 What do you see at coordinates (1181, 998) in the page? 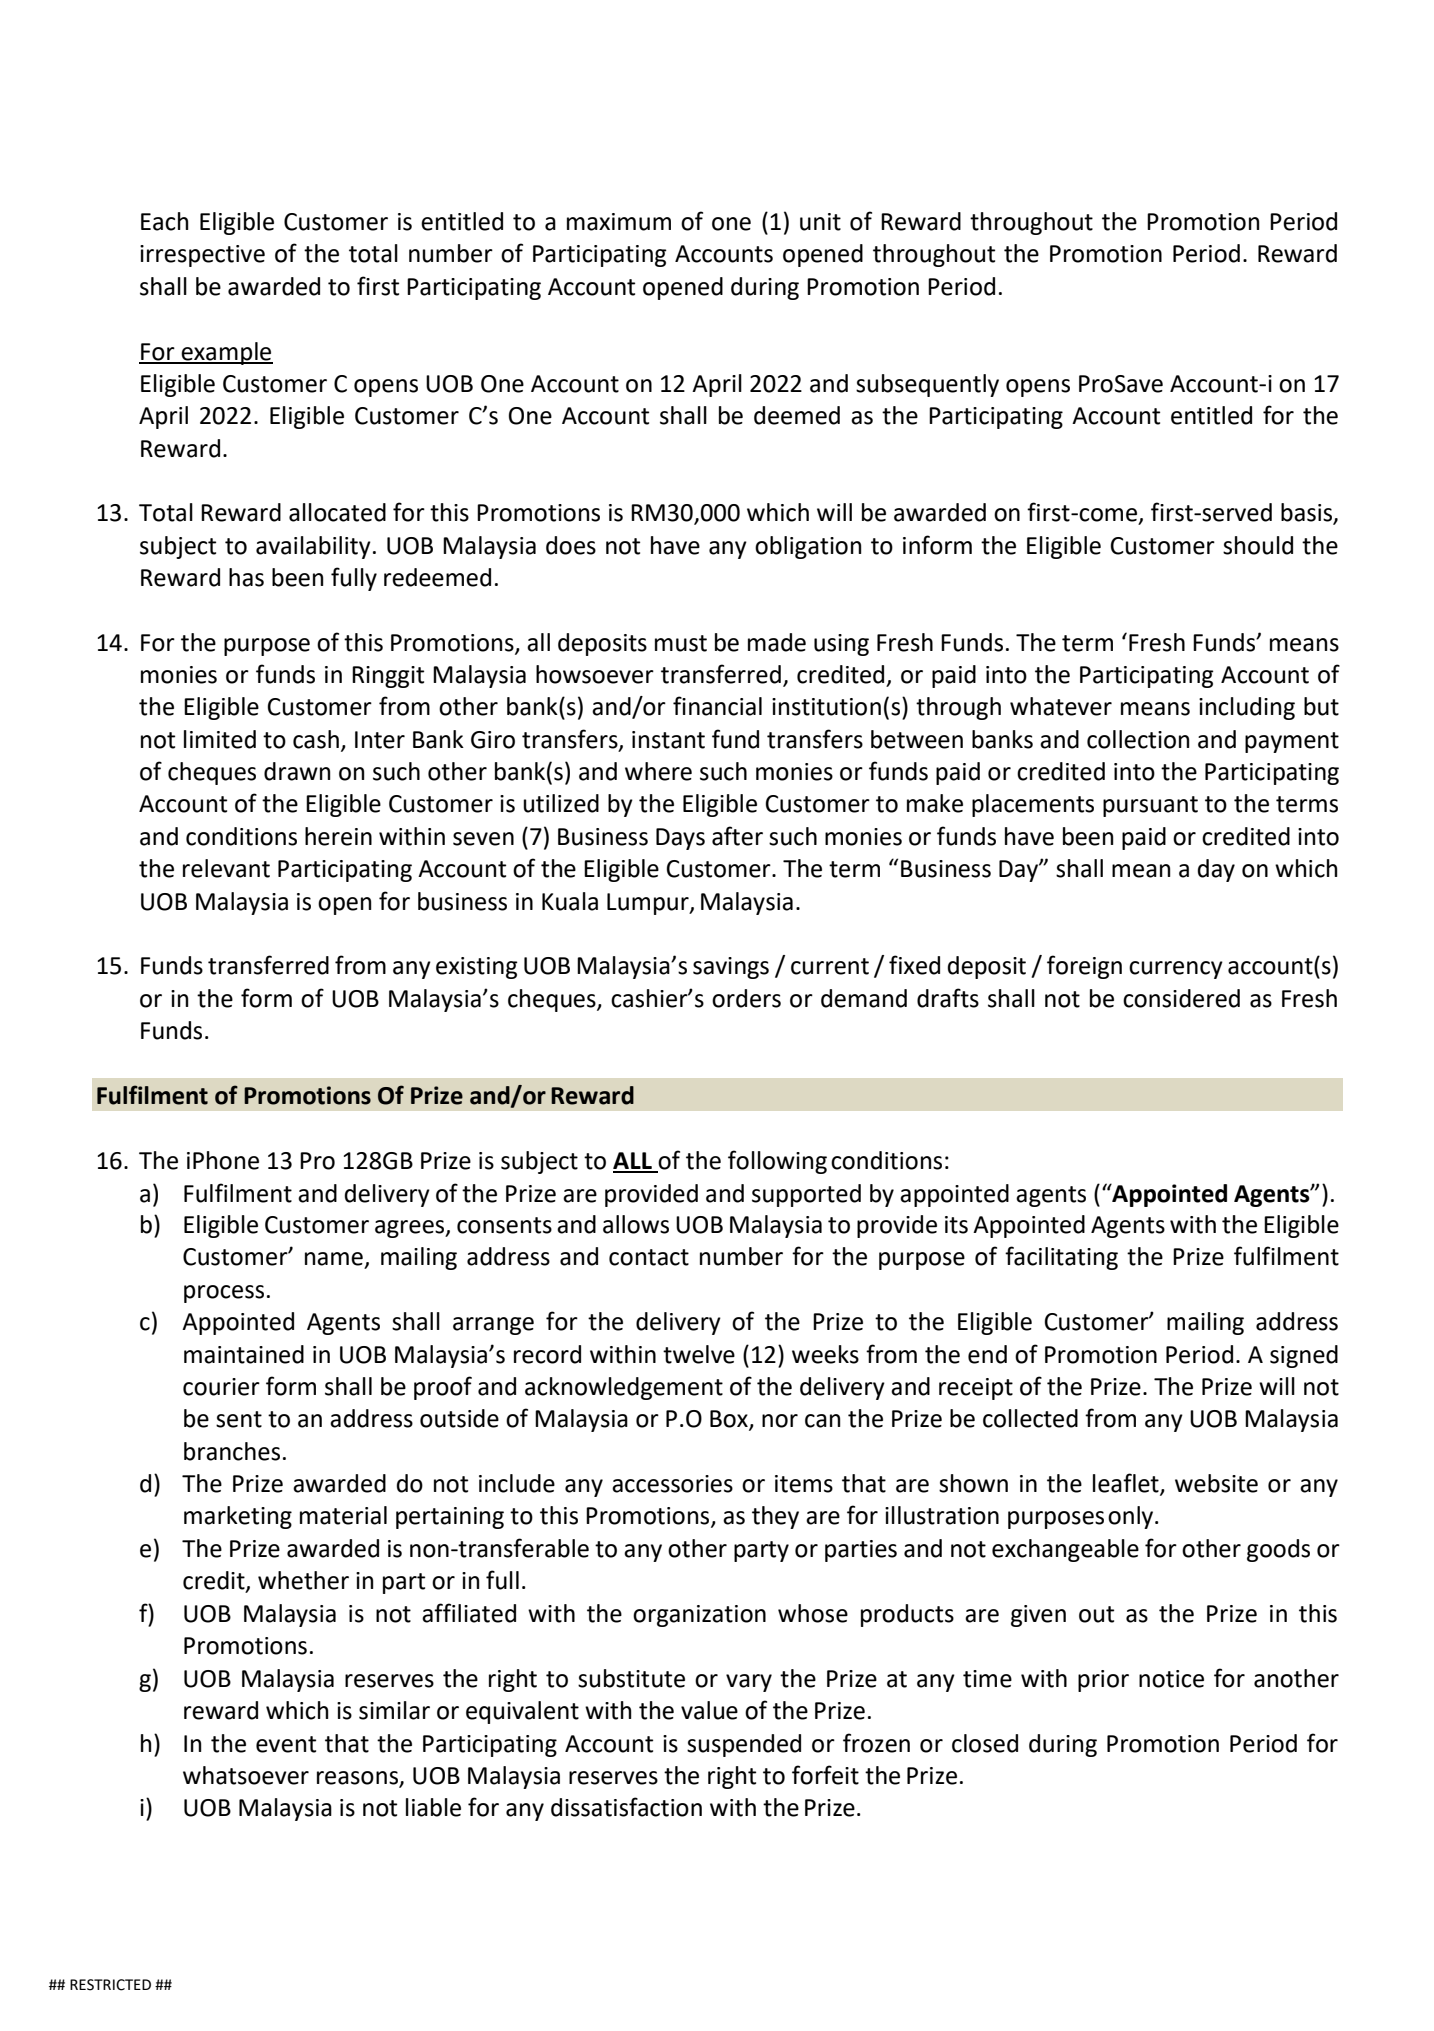
I see `considered` at bounding box center [1181, 998].
